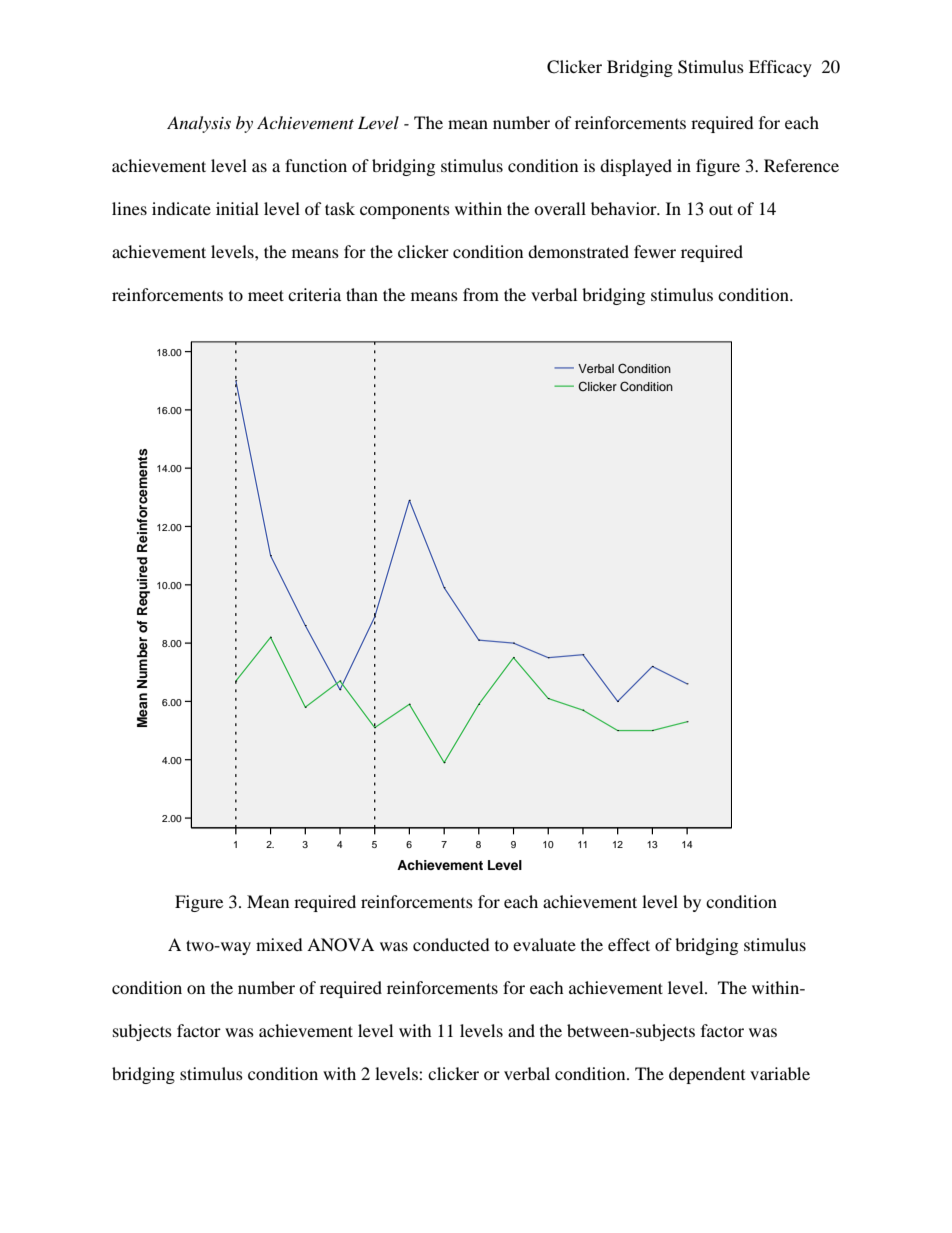  Describe the element at coordinates (266, 295) in the document. I see `meet` at that location.
